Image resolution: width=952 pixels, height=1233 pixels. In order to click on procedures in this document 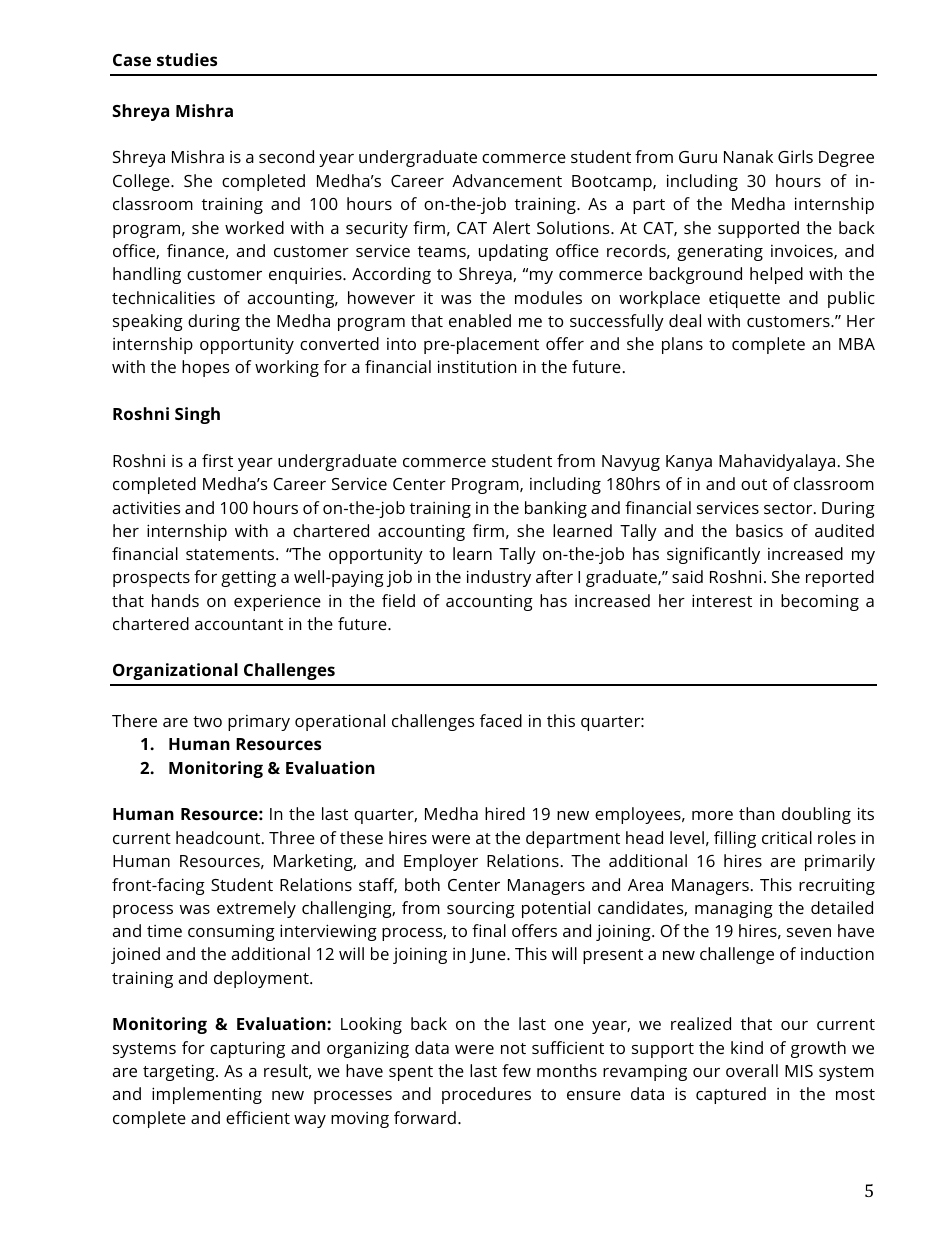, I will do `click(486, 1095)`.
